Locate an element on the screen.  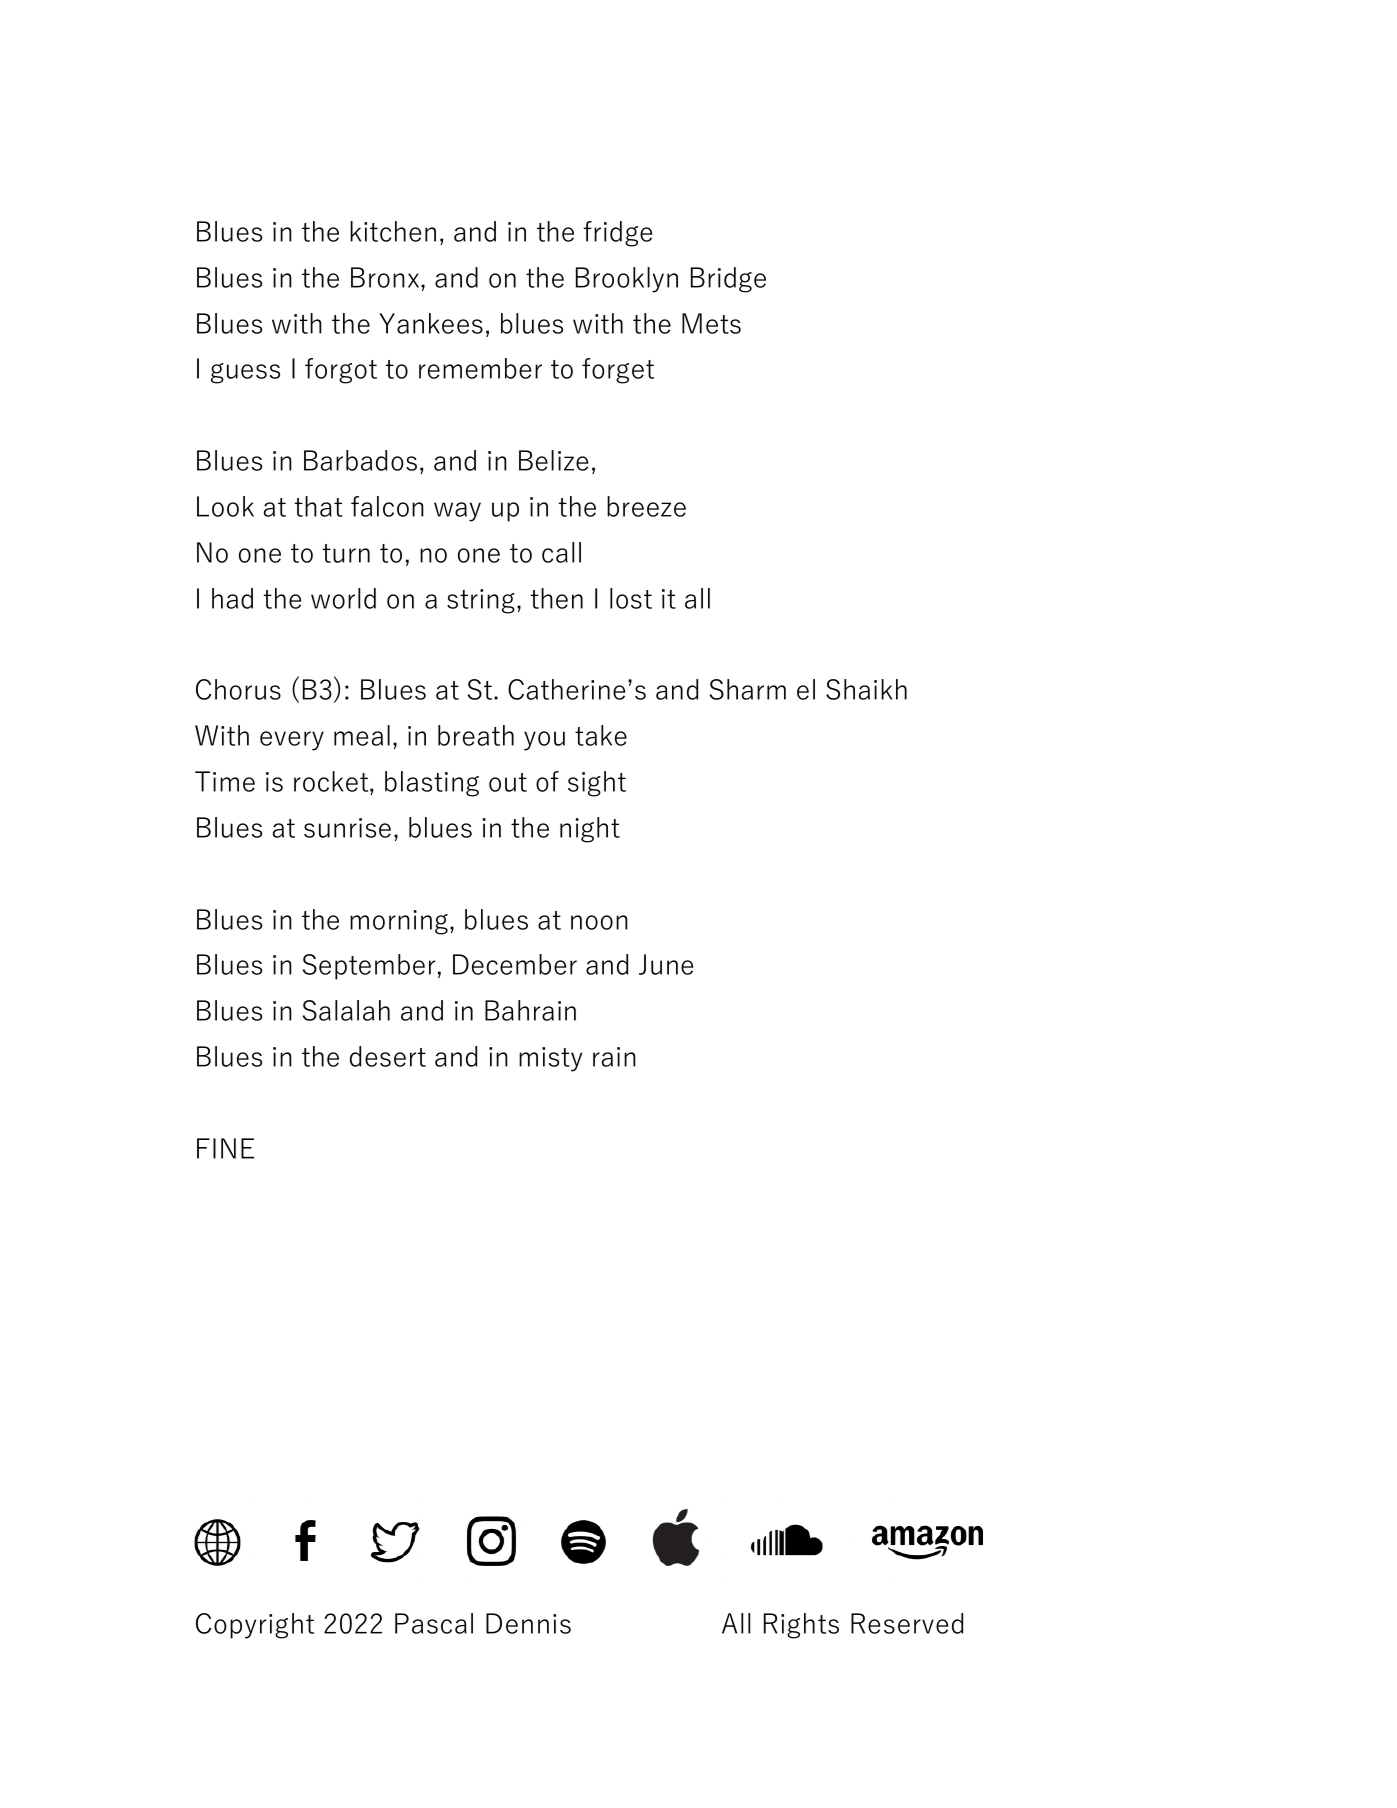
June is located at coordinates (666, 964).
